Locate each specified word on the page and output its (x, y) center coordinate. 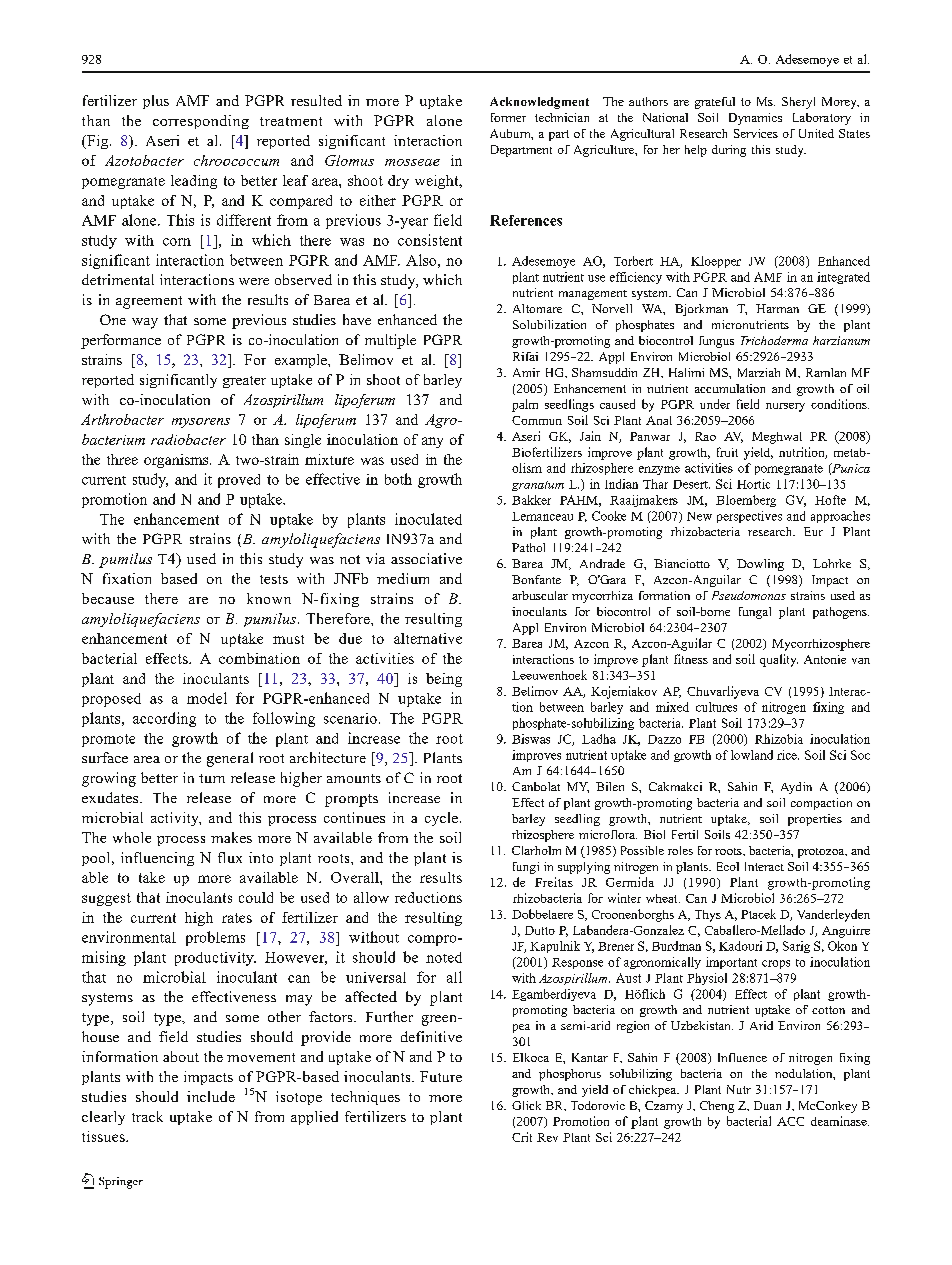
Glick (526, 1105)
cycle (441, 819)
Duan (767, 1105)
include (211, 1096)
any (432, 442)
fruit (727, 452)
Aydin (796, 788)
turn (212, 778)
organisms (177, 461)
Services (756, 133)
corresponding (201, 122)
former (508, 117)
